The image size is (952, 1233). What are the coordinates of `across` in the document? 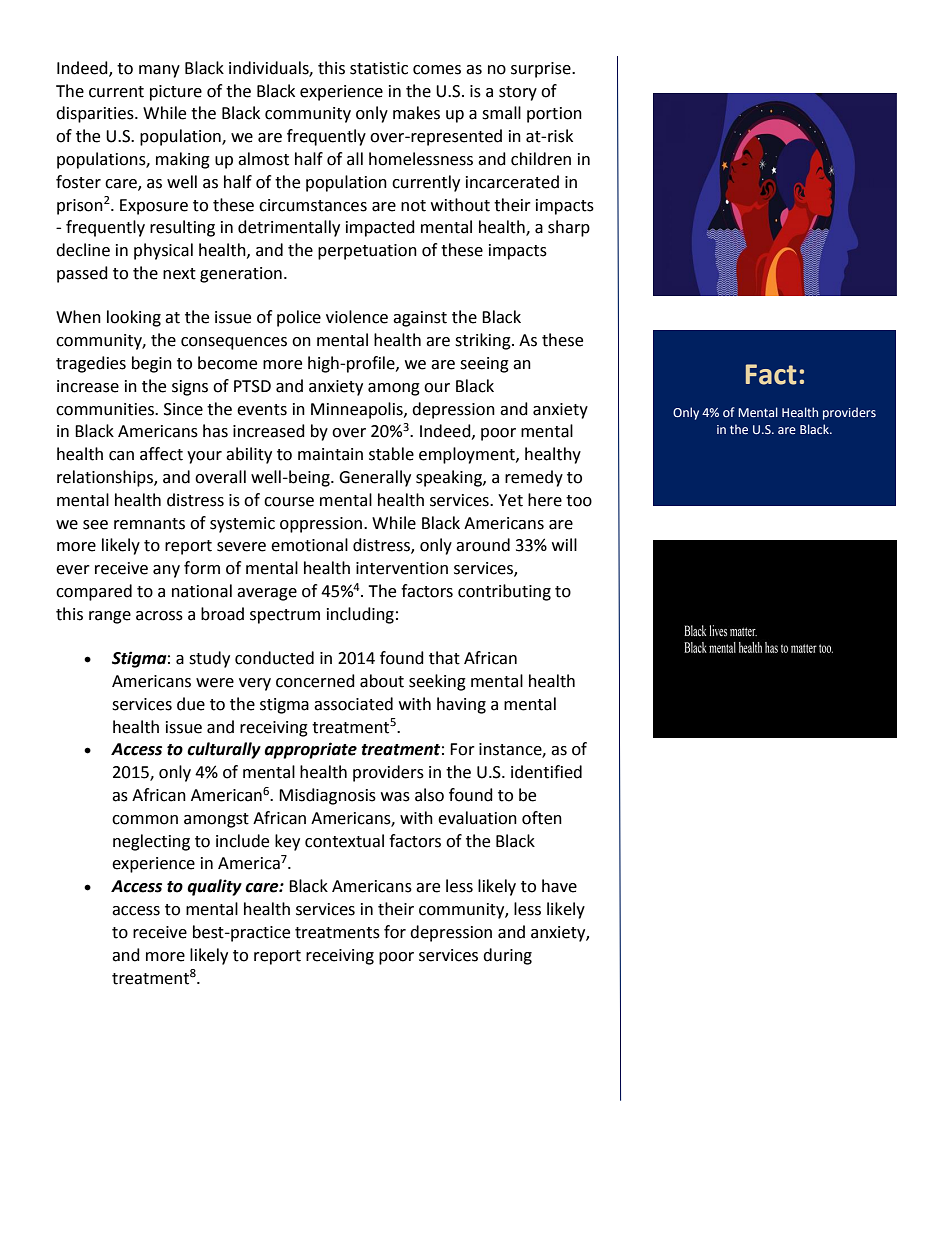 It's located at (159, 616).
